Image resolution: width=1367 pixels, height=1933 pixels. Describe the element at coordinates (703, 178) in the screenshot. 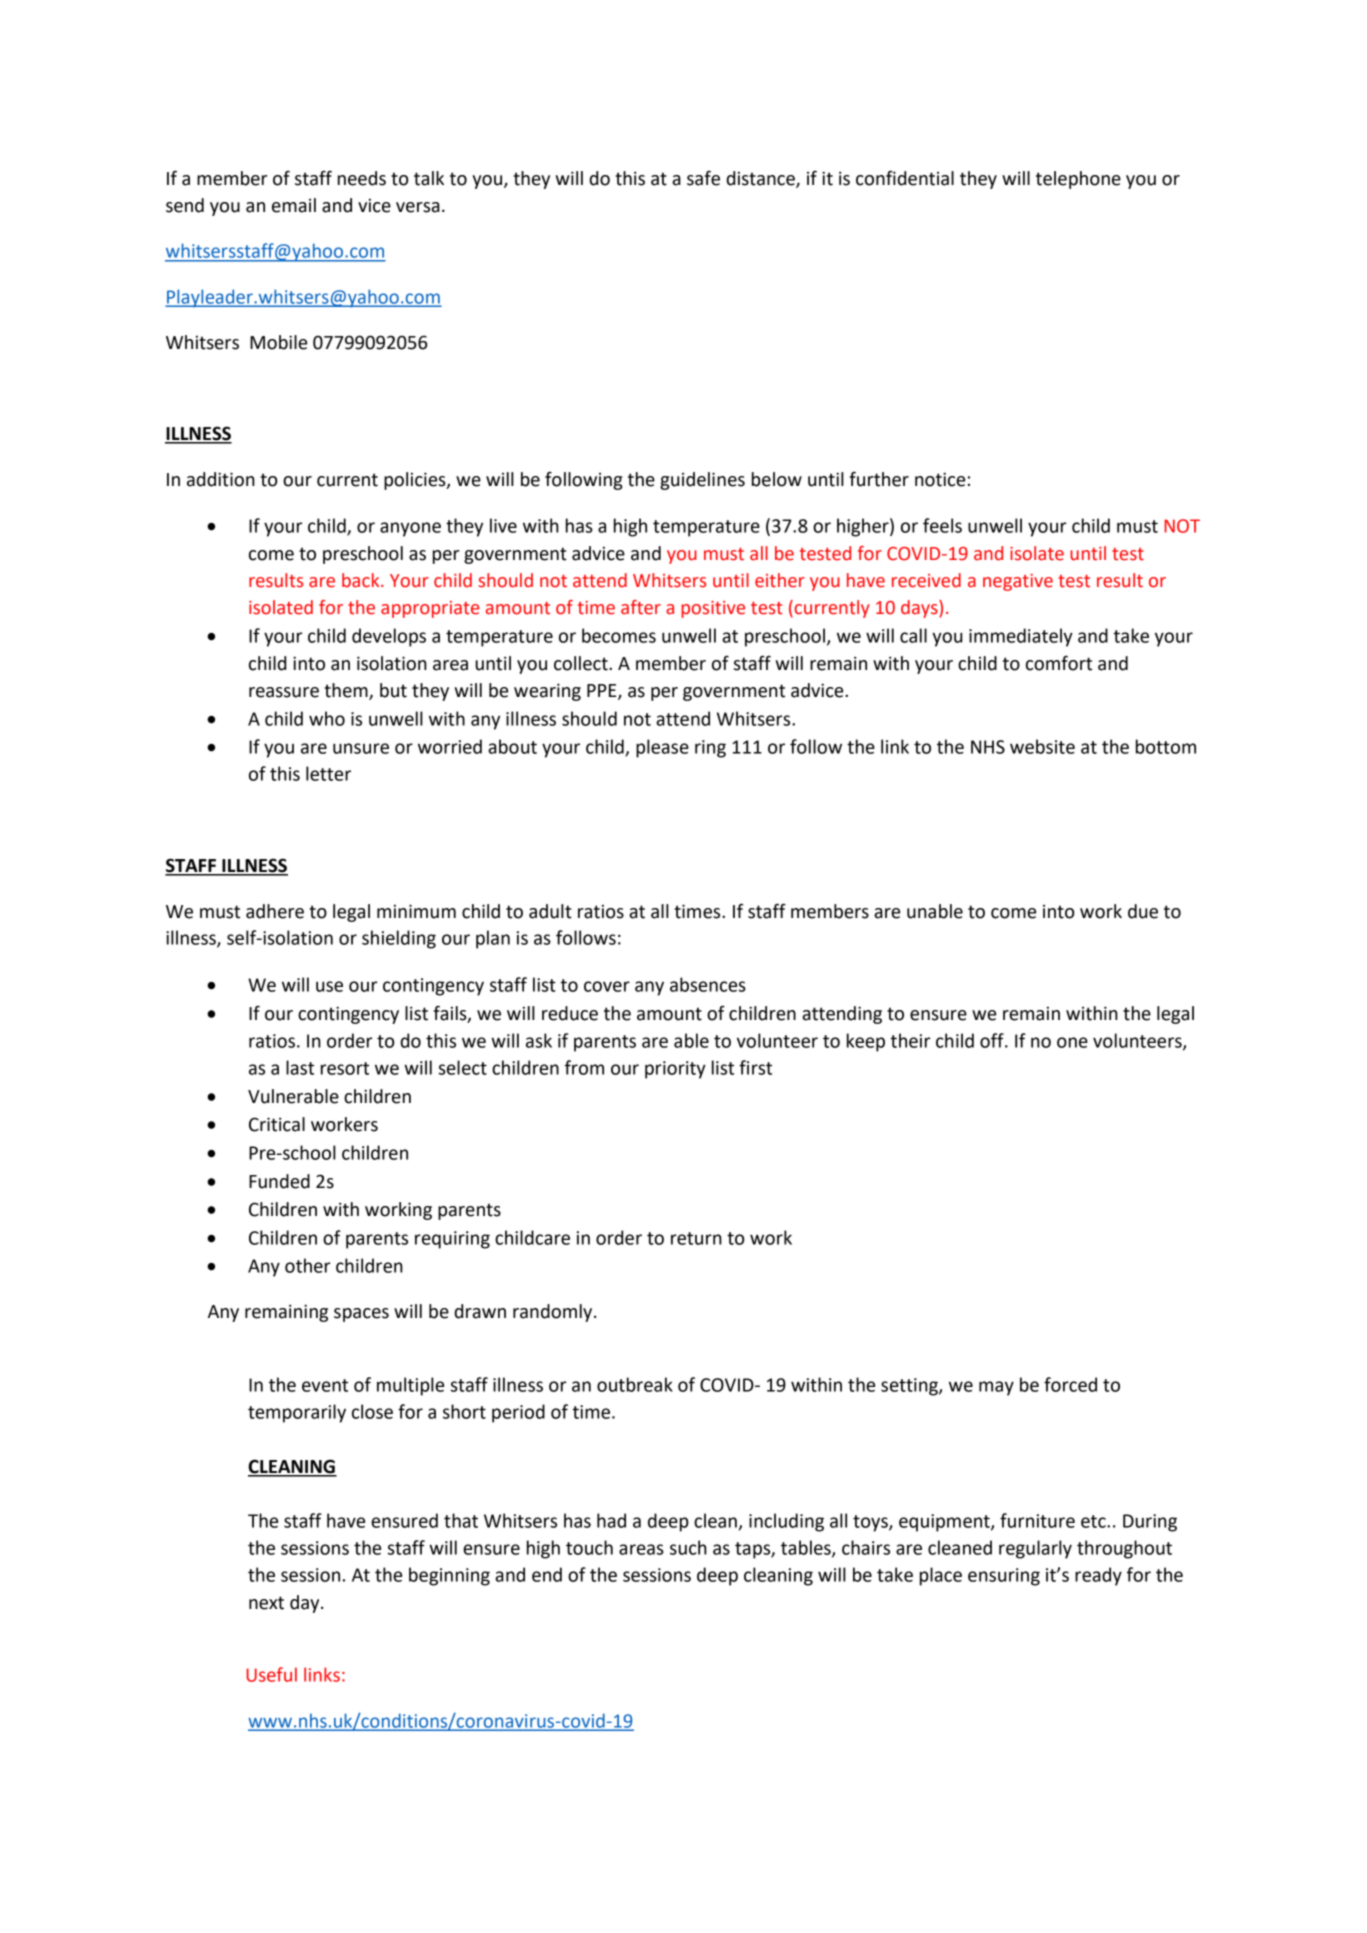

I see `safe` at that location.
